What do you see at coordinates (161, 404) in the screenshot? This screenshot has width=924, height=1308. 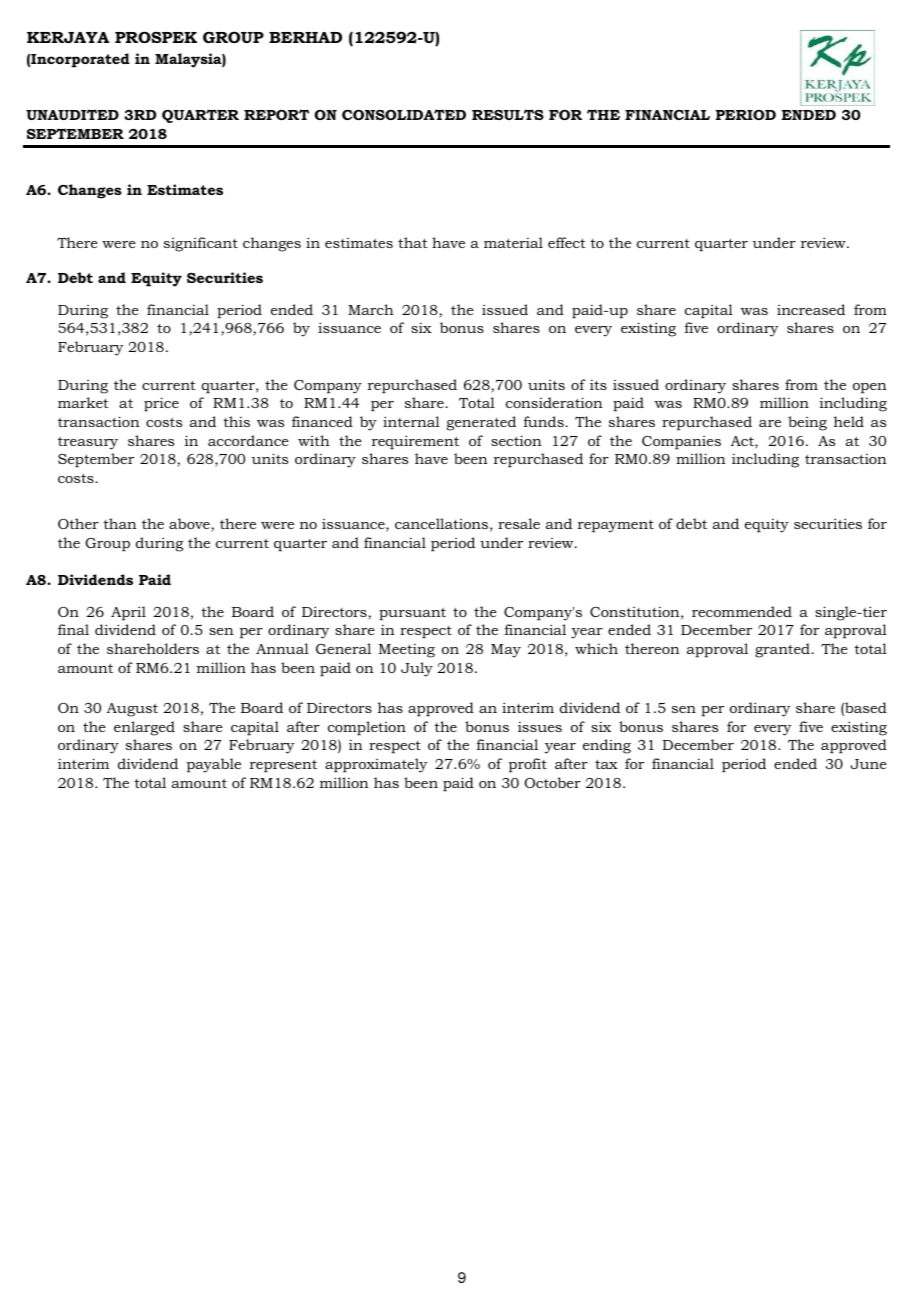 I see `price` at bounding box center [161, 404].
